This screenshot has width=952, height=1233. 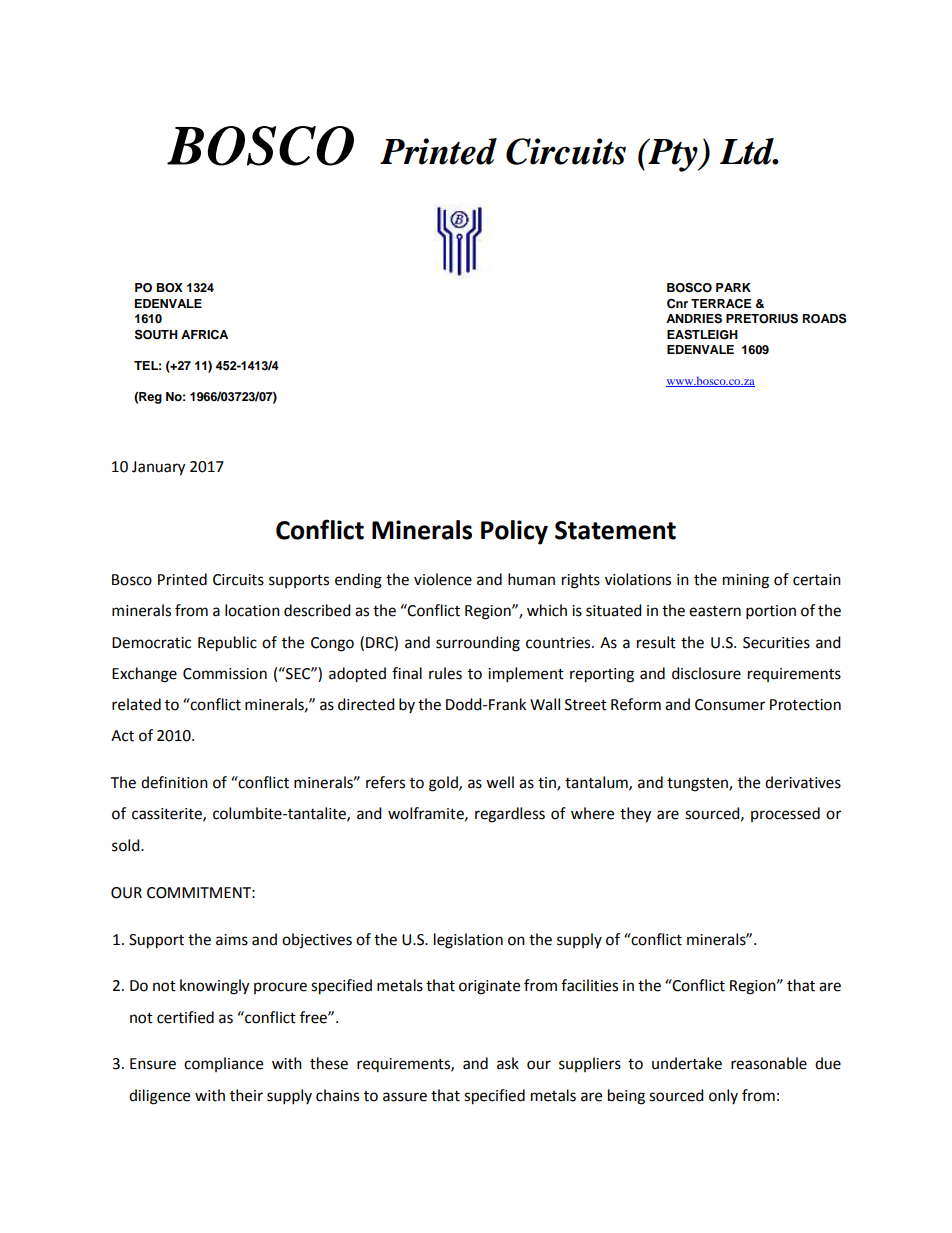 I want to click on processed, so click(x=785, y=814).
